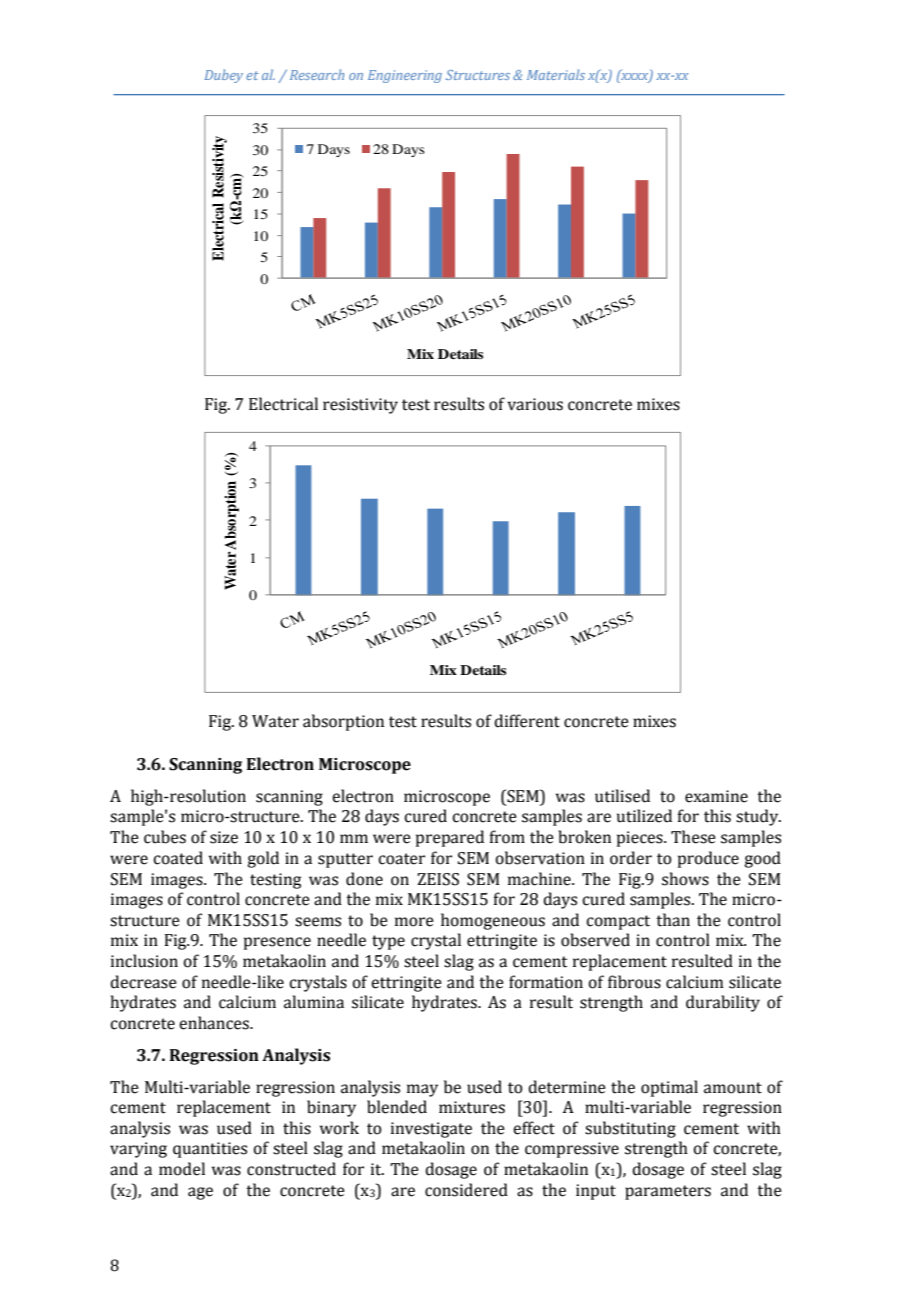 The image size is (924, 1314). Describe the element at coordinates (716, 796) in the document. I see `examine` at that location.
